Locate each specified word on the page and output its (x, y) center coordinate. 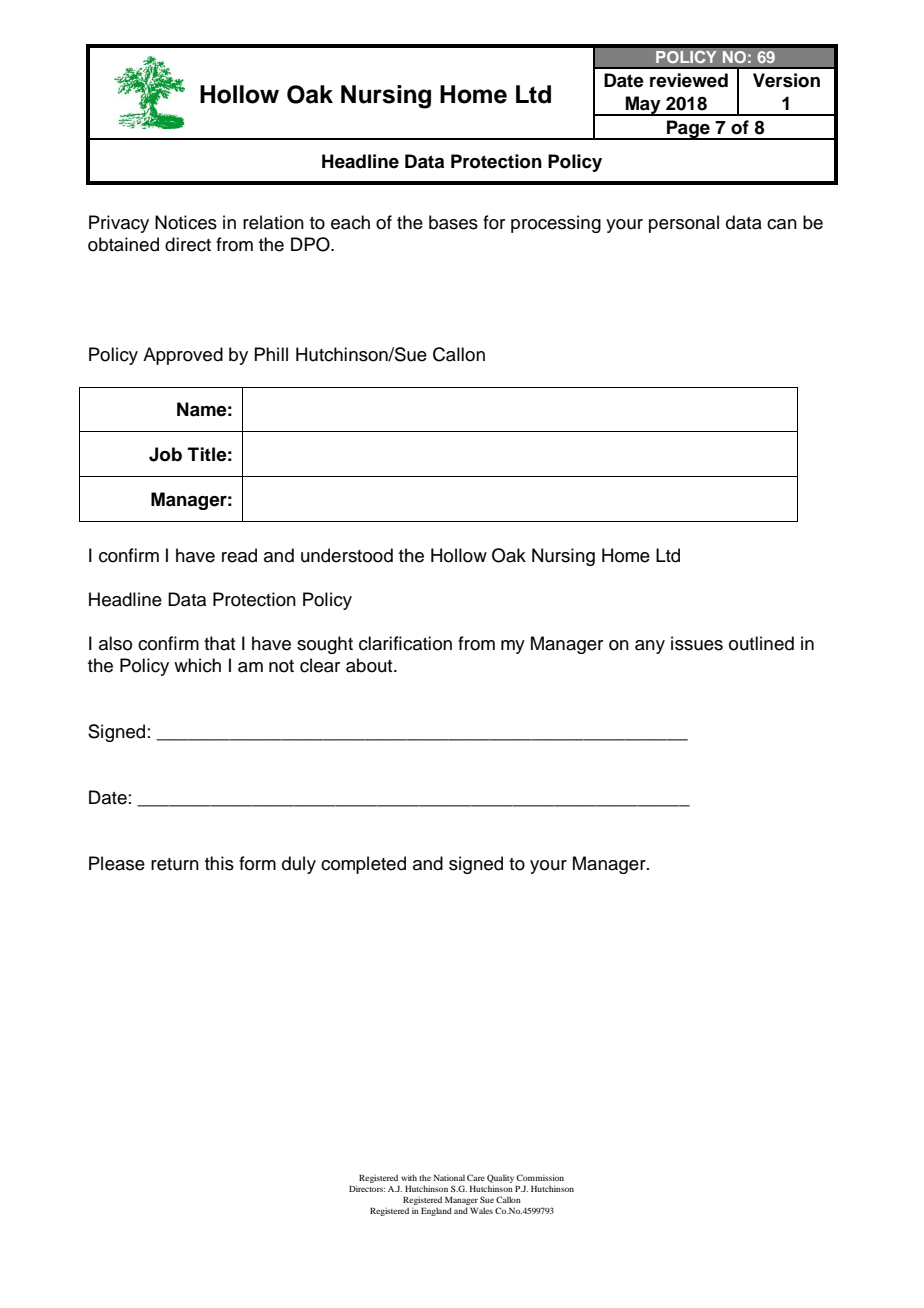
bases (453, 222)
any (650, 647)
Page (688, 130)
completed (363, 865)
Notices (186, 222)
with (409, 1177)
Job (165, 454)
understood (347, 555)
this (219, 863)
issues (697, 643)
